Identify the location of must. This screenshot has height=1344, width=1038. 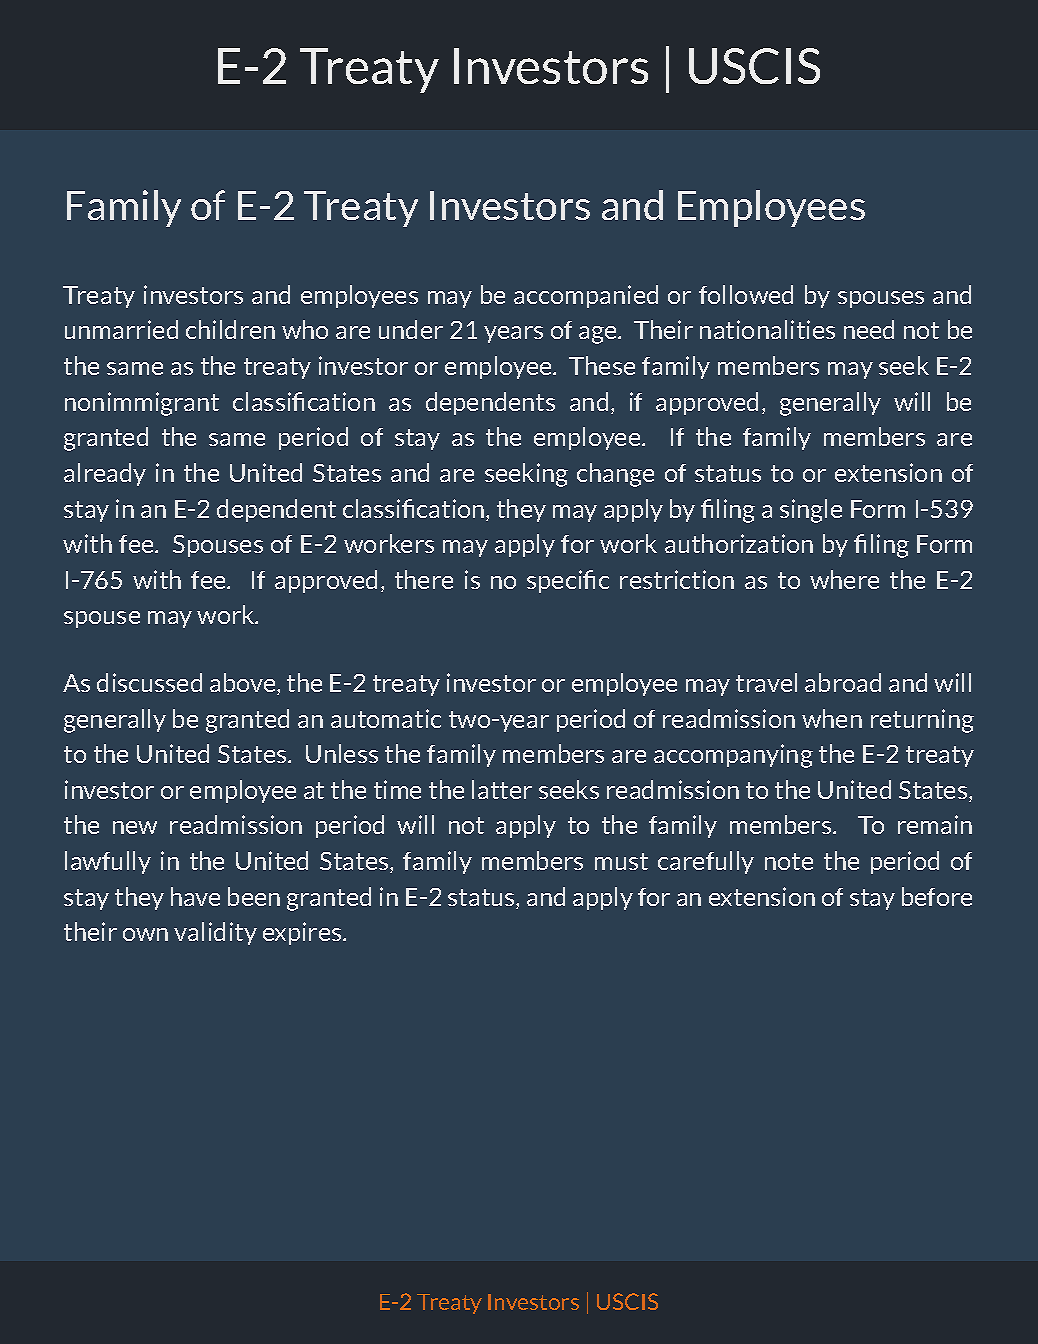
(621, 861).
